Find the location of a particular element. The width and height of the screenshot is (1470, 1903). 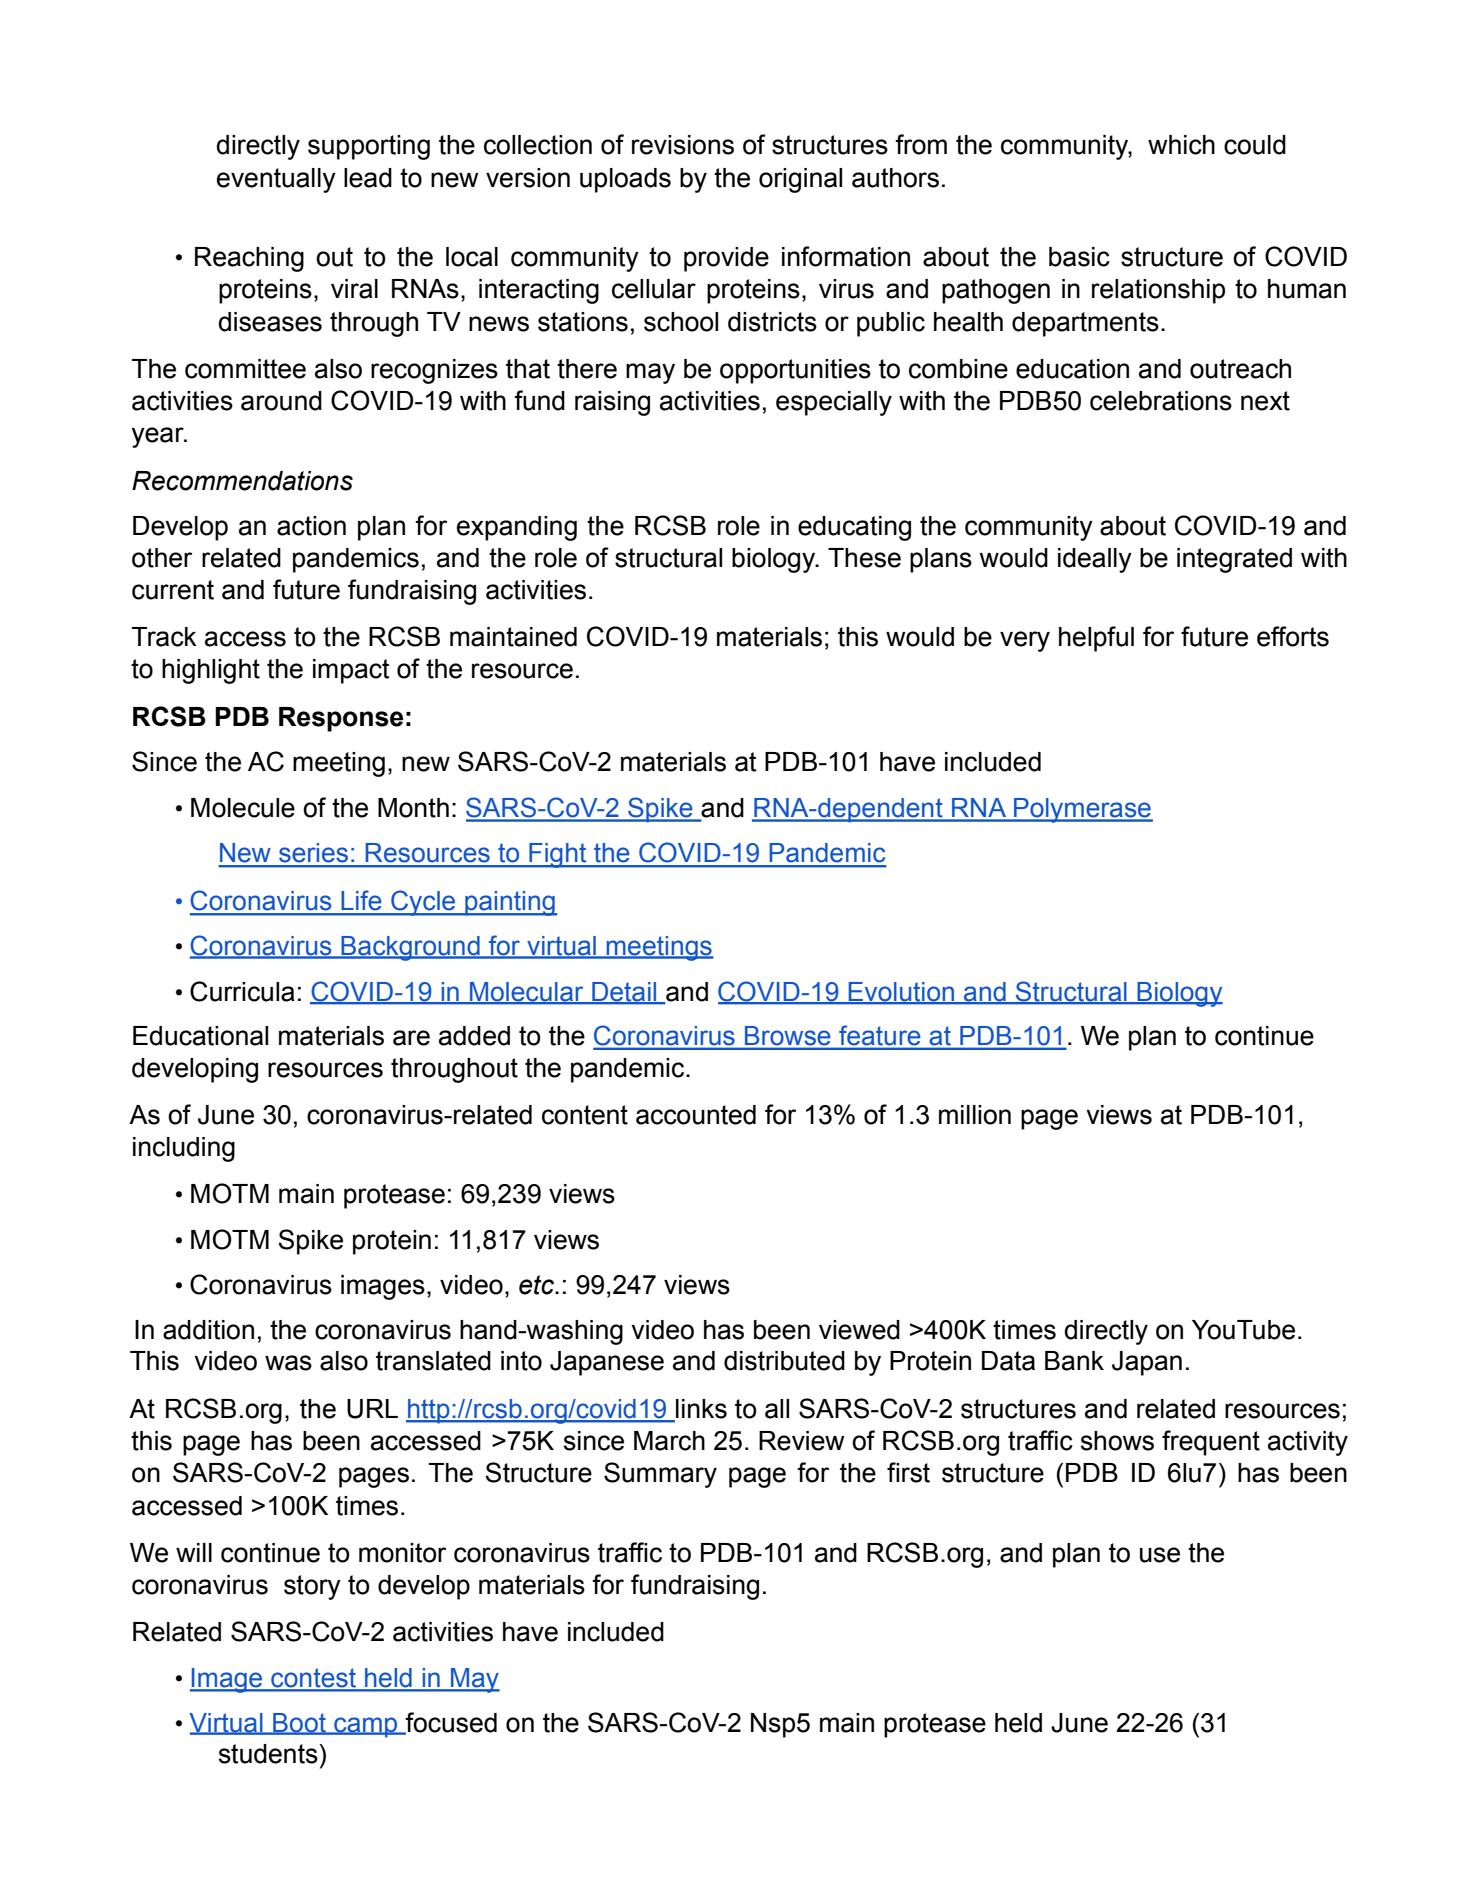

Detail is located at coordinates (624, 992).
